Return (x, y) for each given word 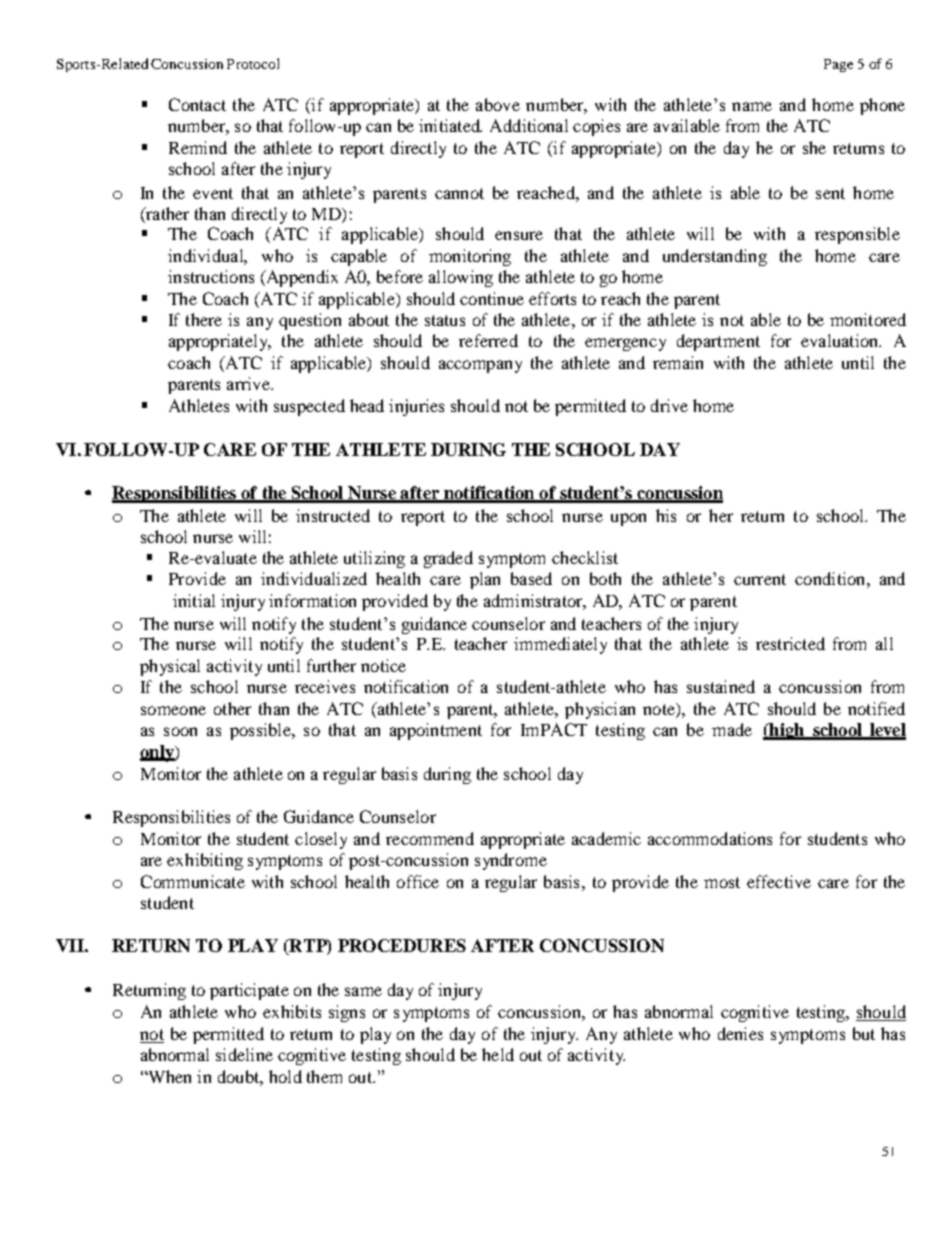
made (732, 729)
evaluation (841, 340)
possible (261, 731)
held (498, 1054)
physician (600, 710)
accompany (480, 366)
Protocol (253, 63)
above (498, 104)
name (752, 106)
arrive (249, 383)
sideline (244, 1054)
